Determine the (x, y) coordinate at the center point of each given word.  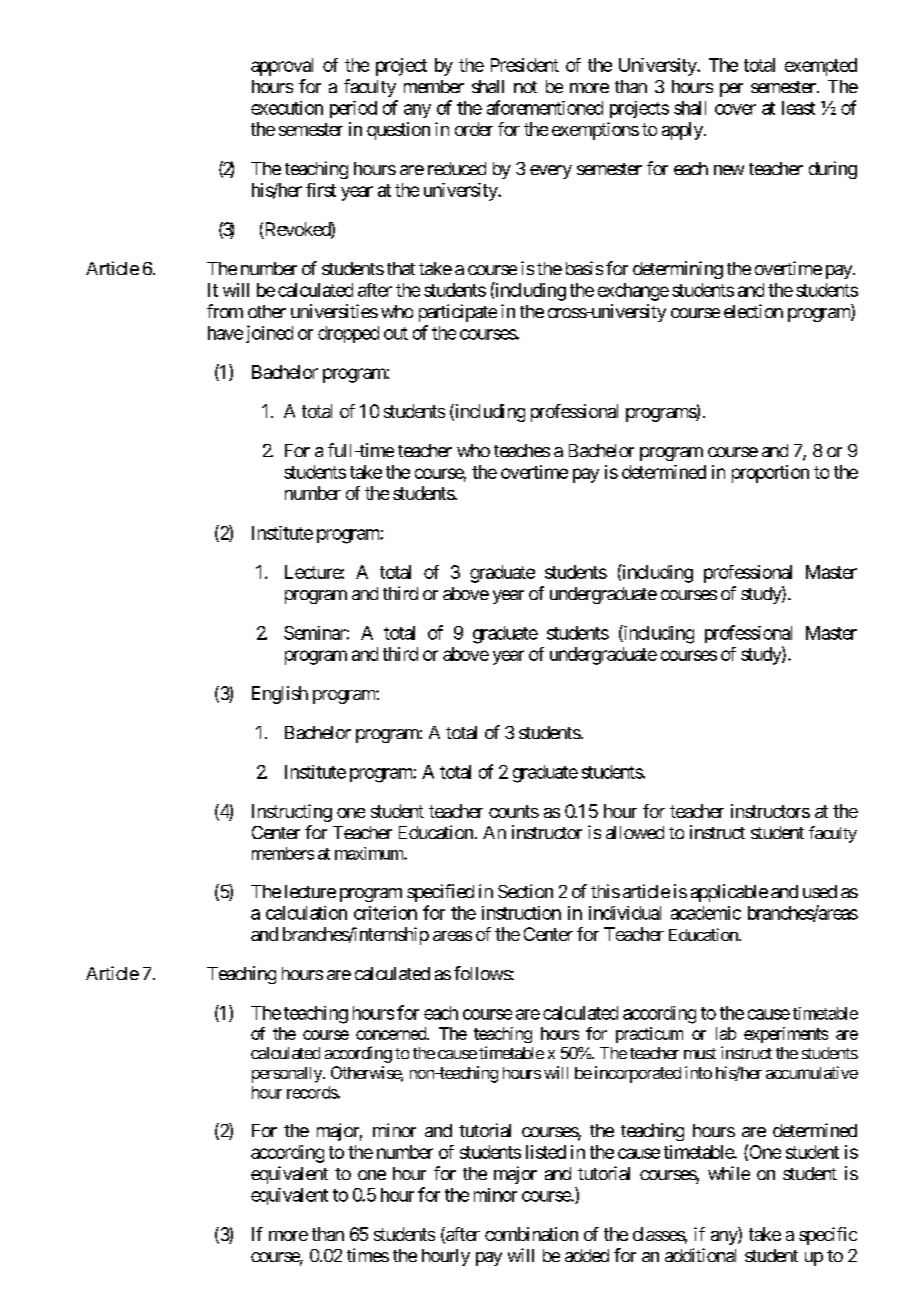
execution (287, 108)
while (729, 1173)
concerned (392, 1033)
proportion (770, 474)
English (280, 695)
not (525, 87)
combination (531, 1234)
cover (735, 109)
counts (514, 811)
